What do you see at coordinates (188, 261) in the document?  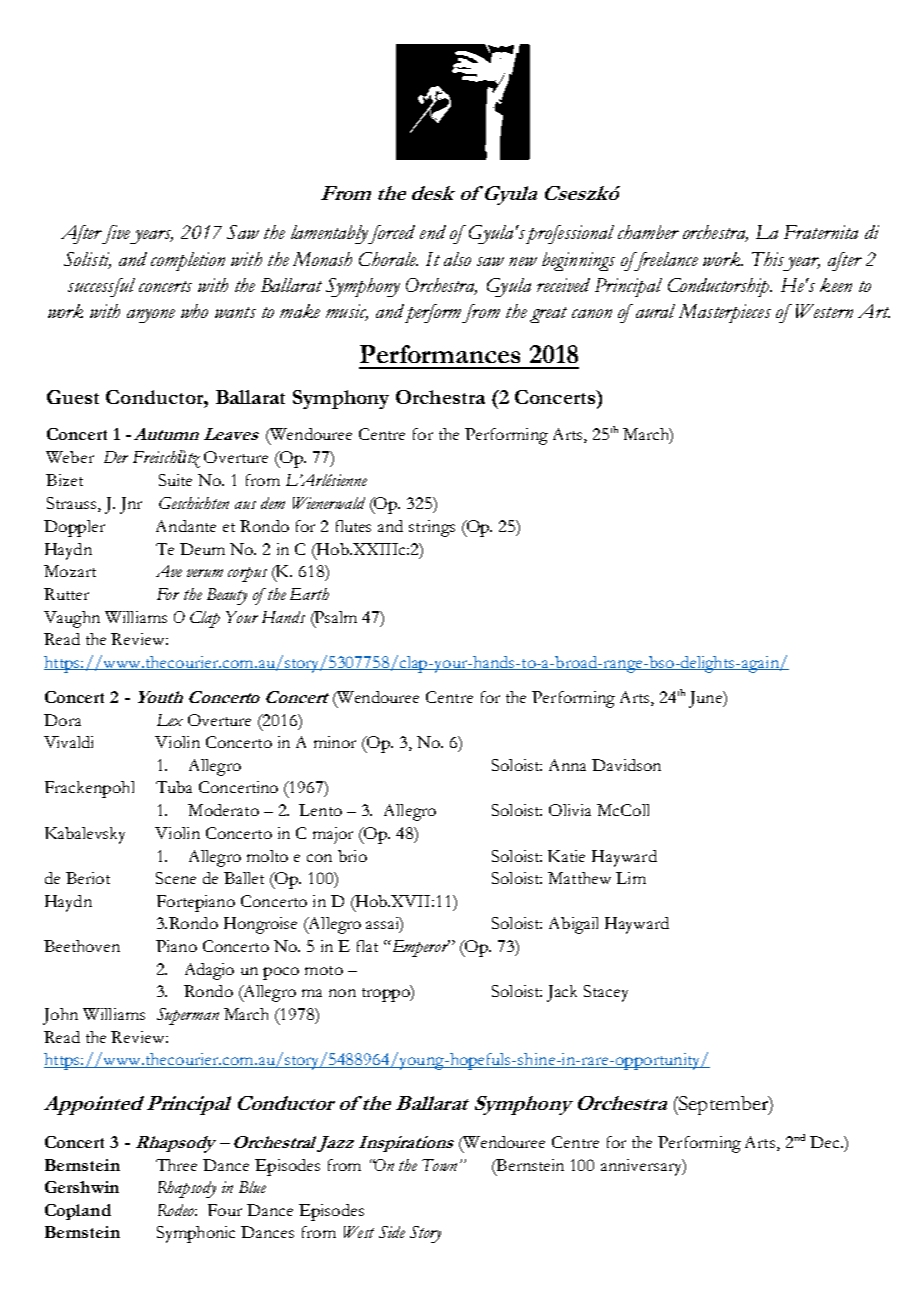 I see `completion` at bounding box center [188, 261].
